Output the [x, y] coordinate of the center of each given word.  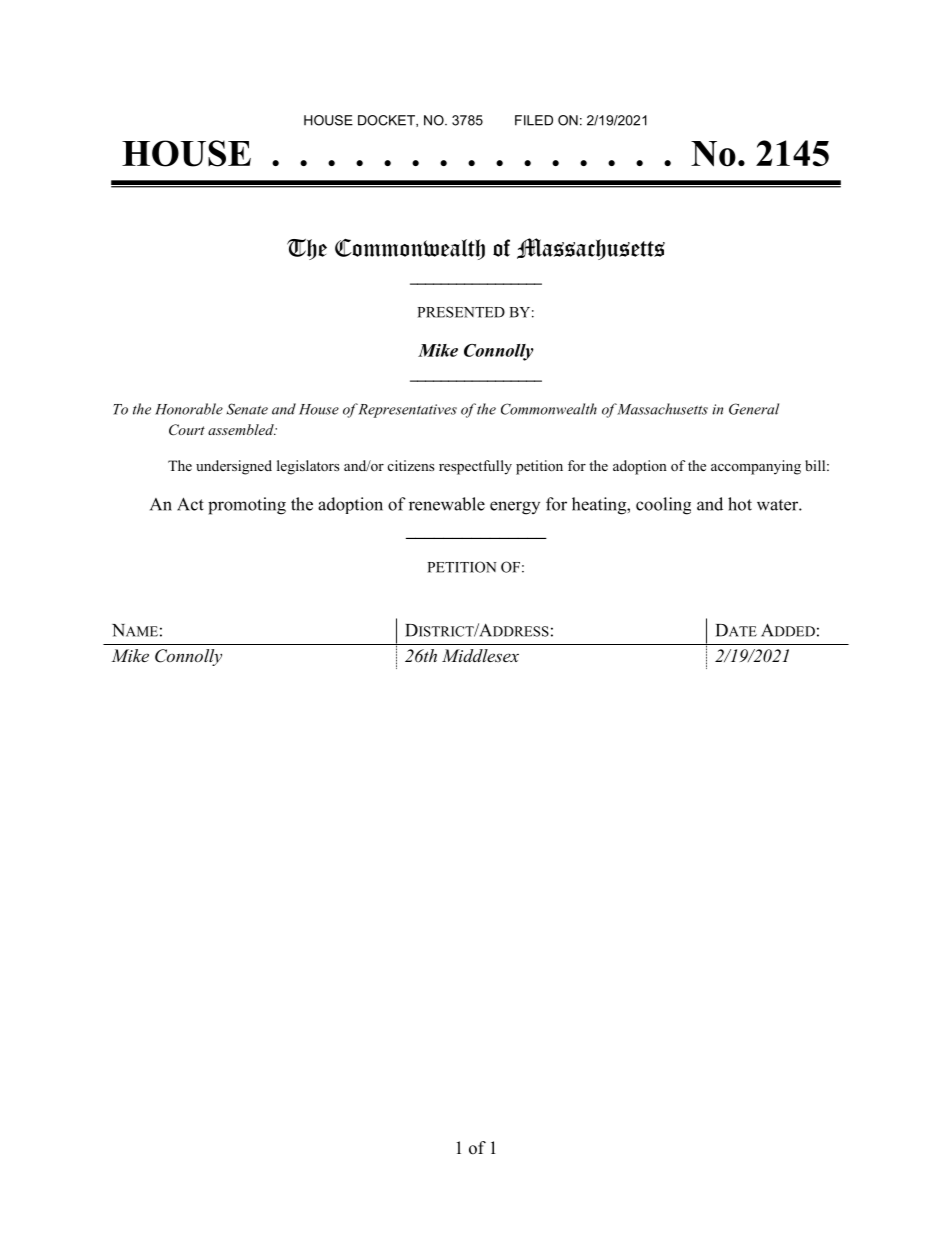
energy [515, 508]
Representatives [407, 411]
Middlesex [480, 655]
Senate [247, 409]
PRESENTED [461, 312]
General [754, 409]
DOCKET [387, 121]
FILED [534, 120]
